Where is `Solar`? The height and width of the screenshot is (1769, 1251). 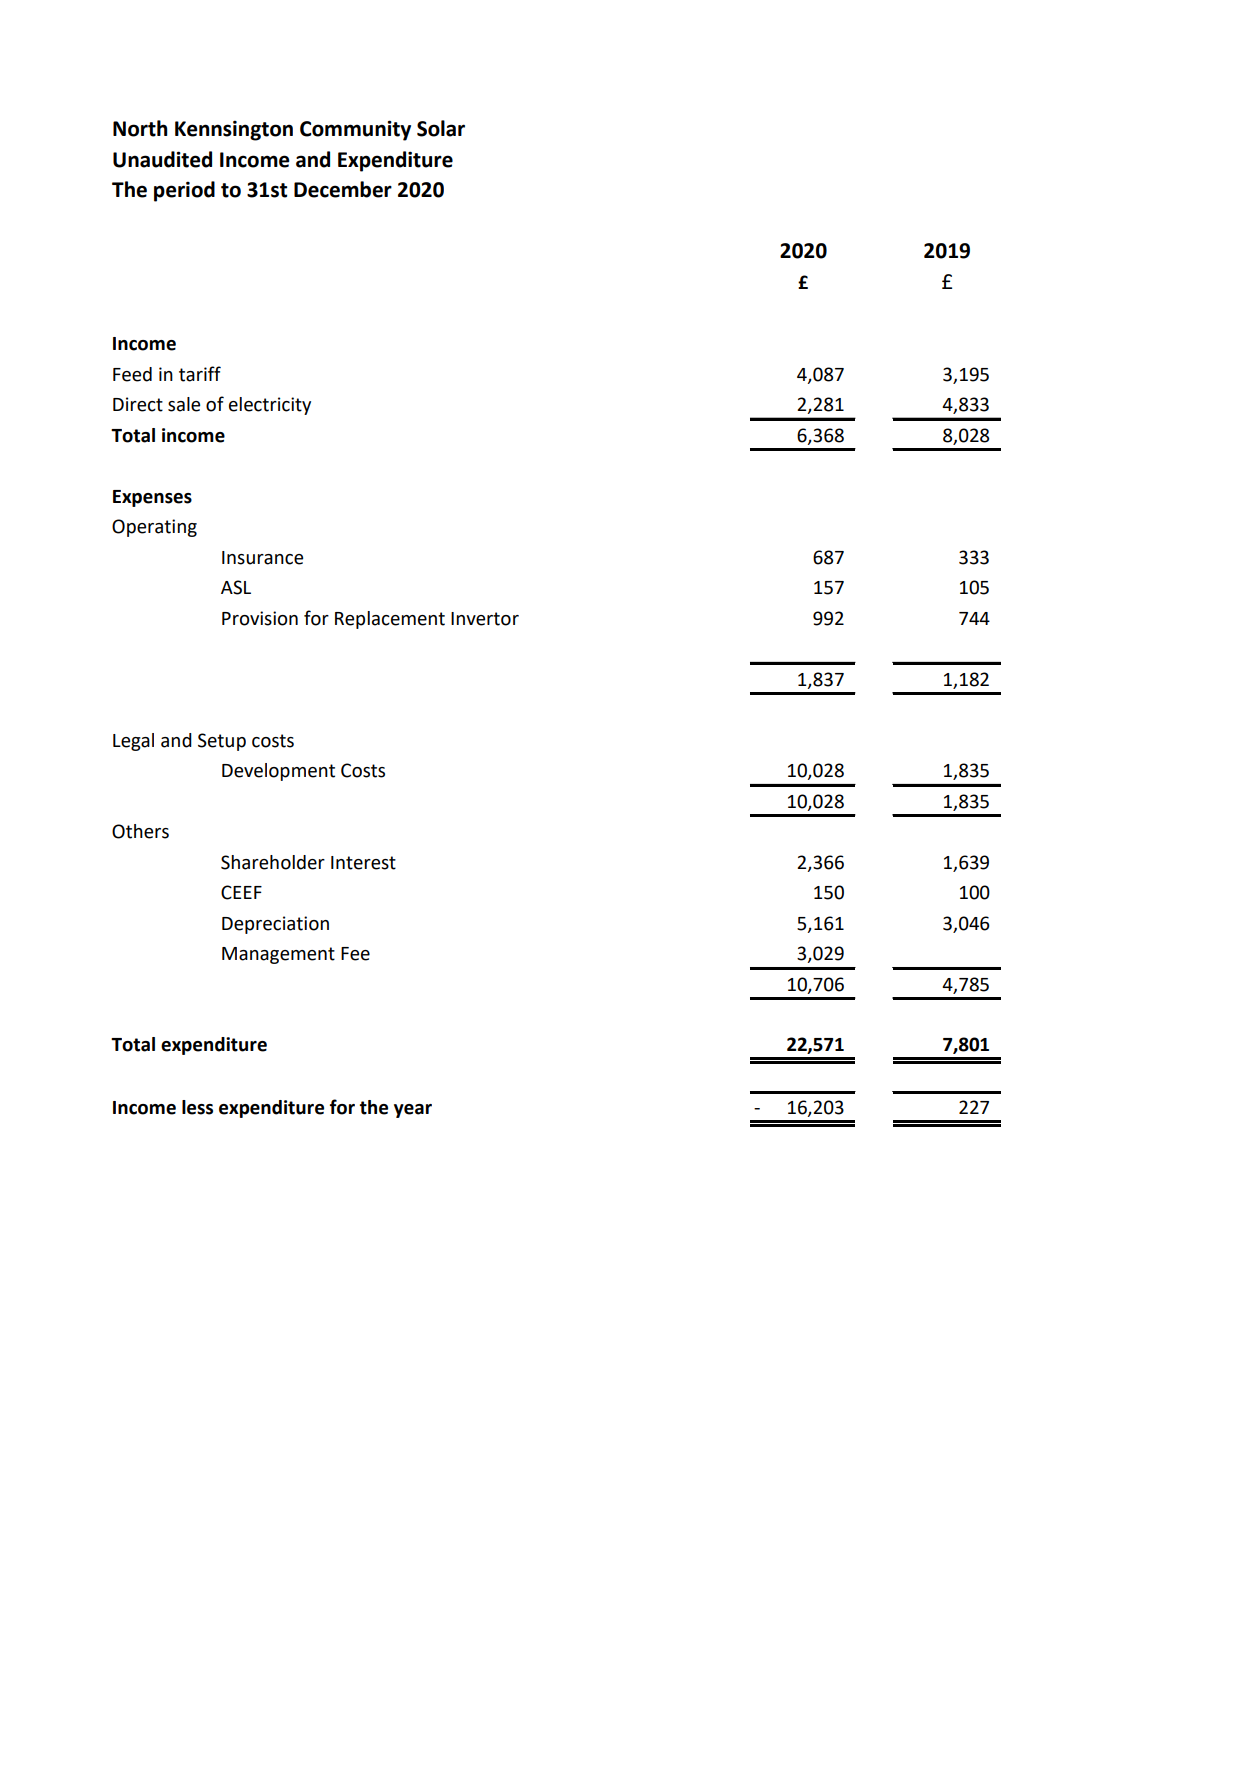 Solar is located at coordinates (441, 128).
